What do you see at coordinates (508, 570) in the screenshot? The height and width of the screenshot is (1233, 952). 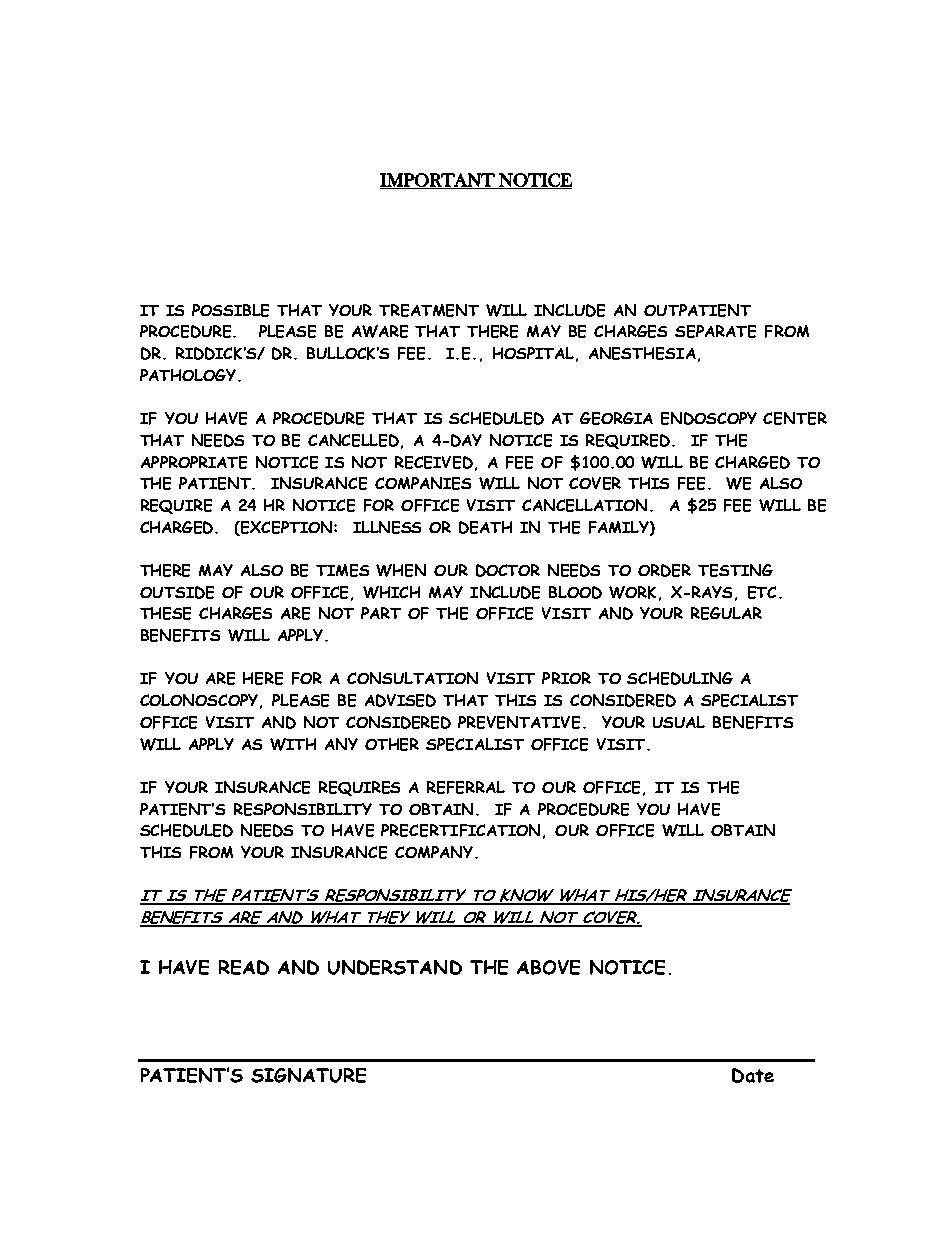 I see `DOCTOR` at bounding box center [508, 570].
